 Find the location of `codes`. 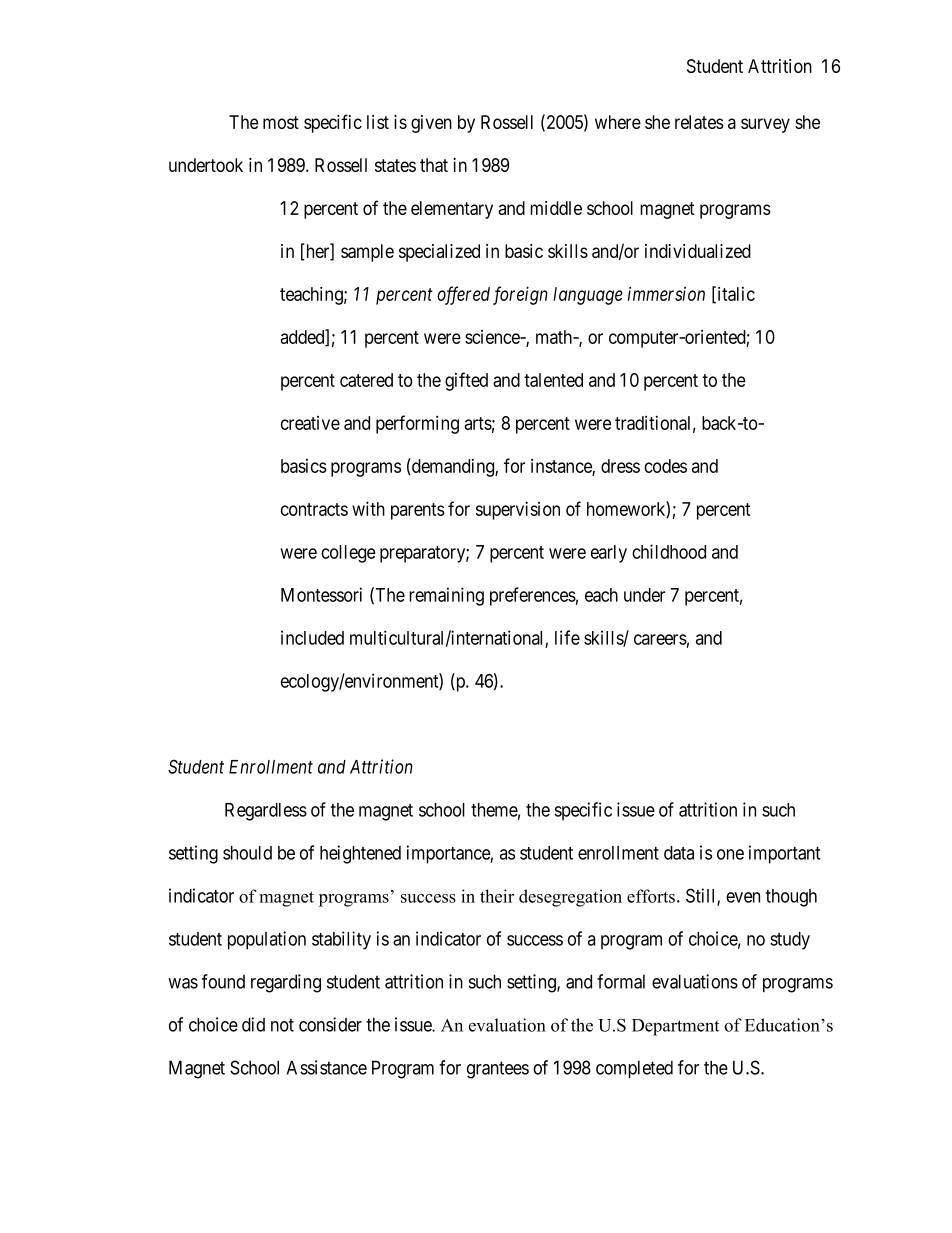

codes is located at coordinates (665, 466).
